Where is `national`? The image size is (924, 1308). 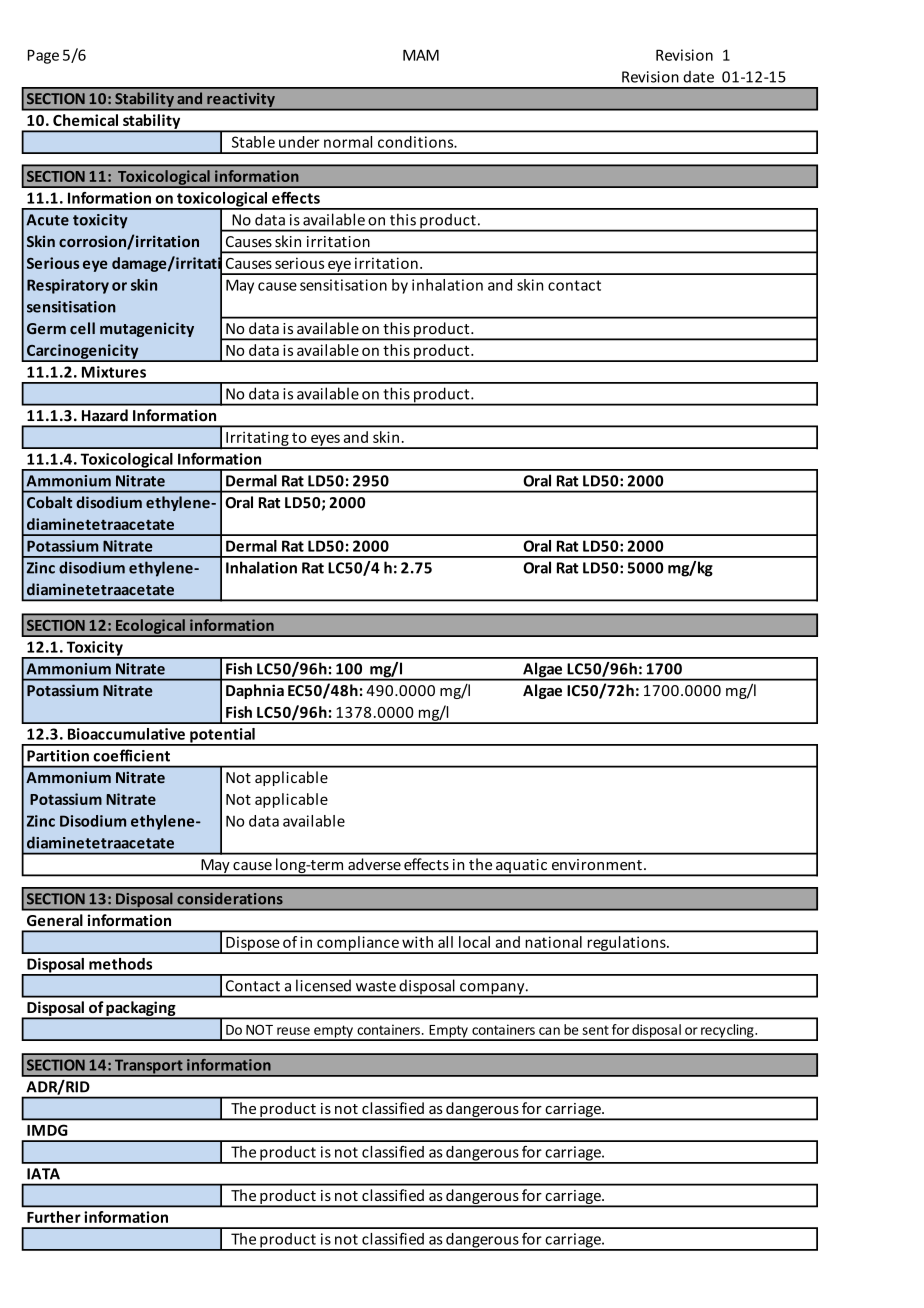
national is located at coordinates (553, 942).
